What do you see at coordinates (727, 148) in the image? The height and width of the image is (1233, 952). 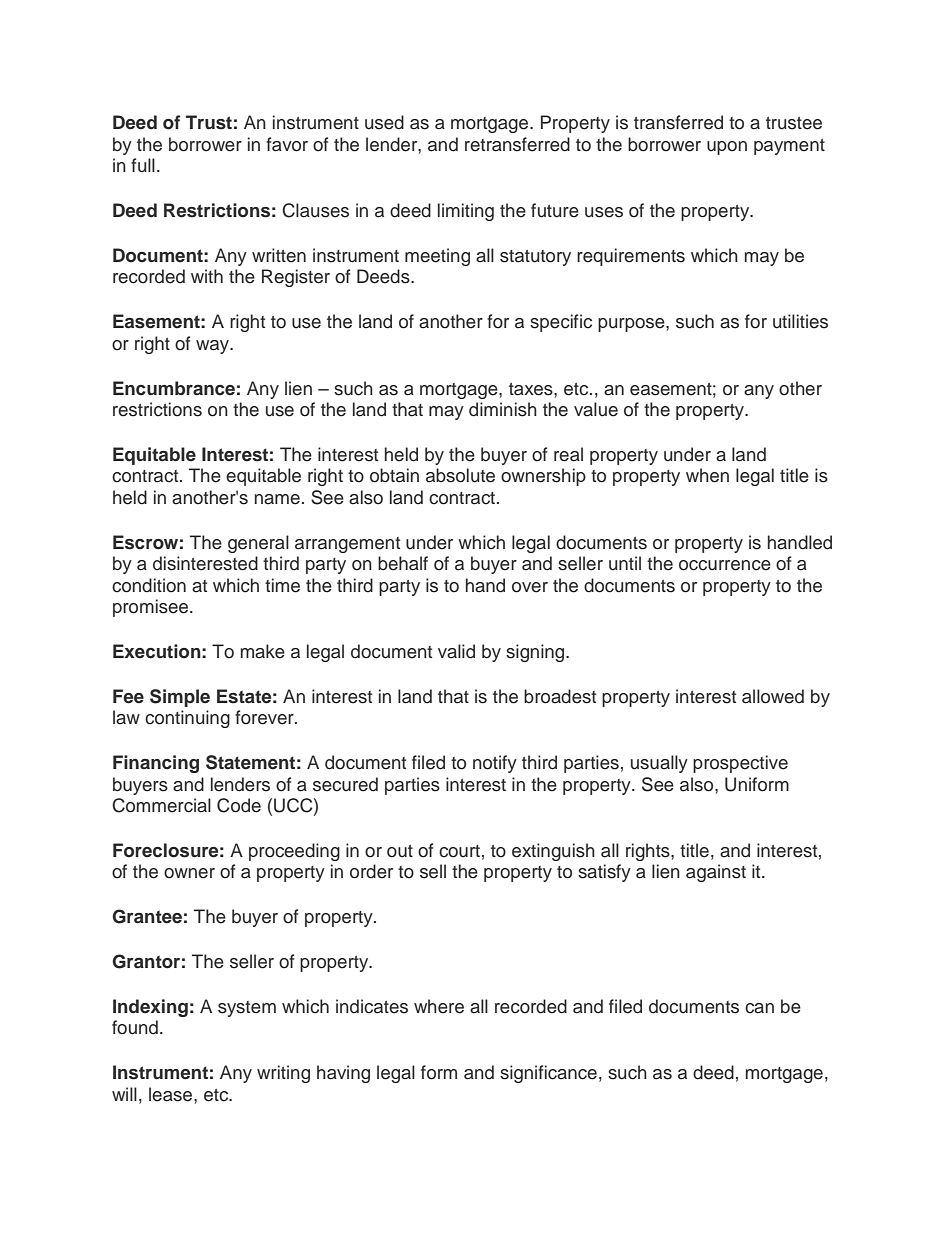 I see `upon` at bounding box center [727, 148].
